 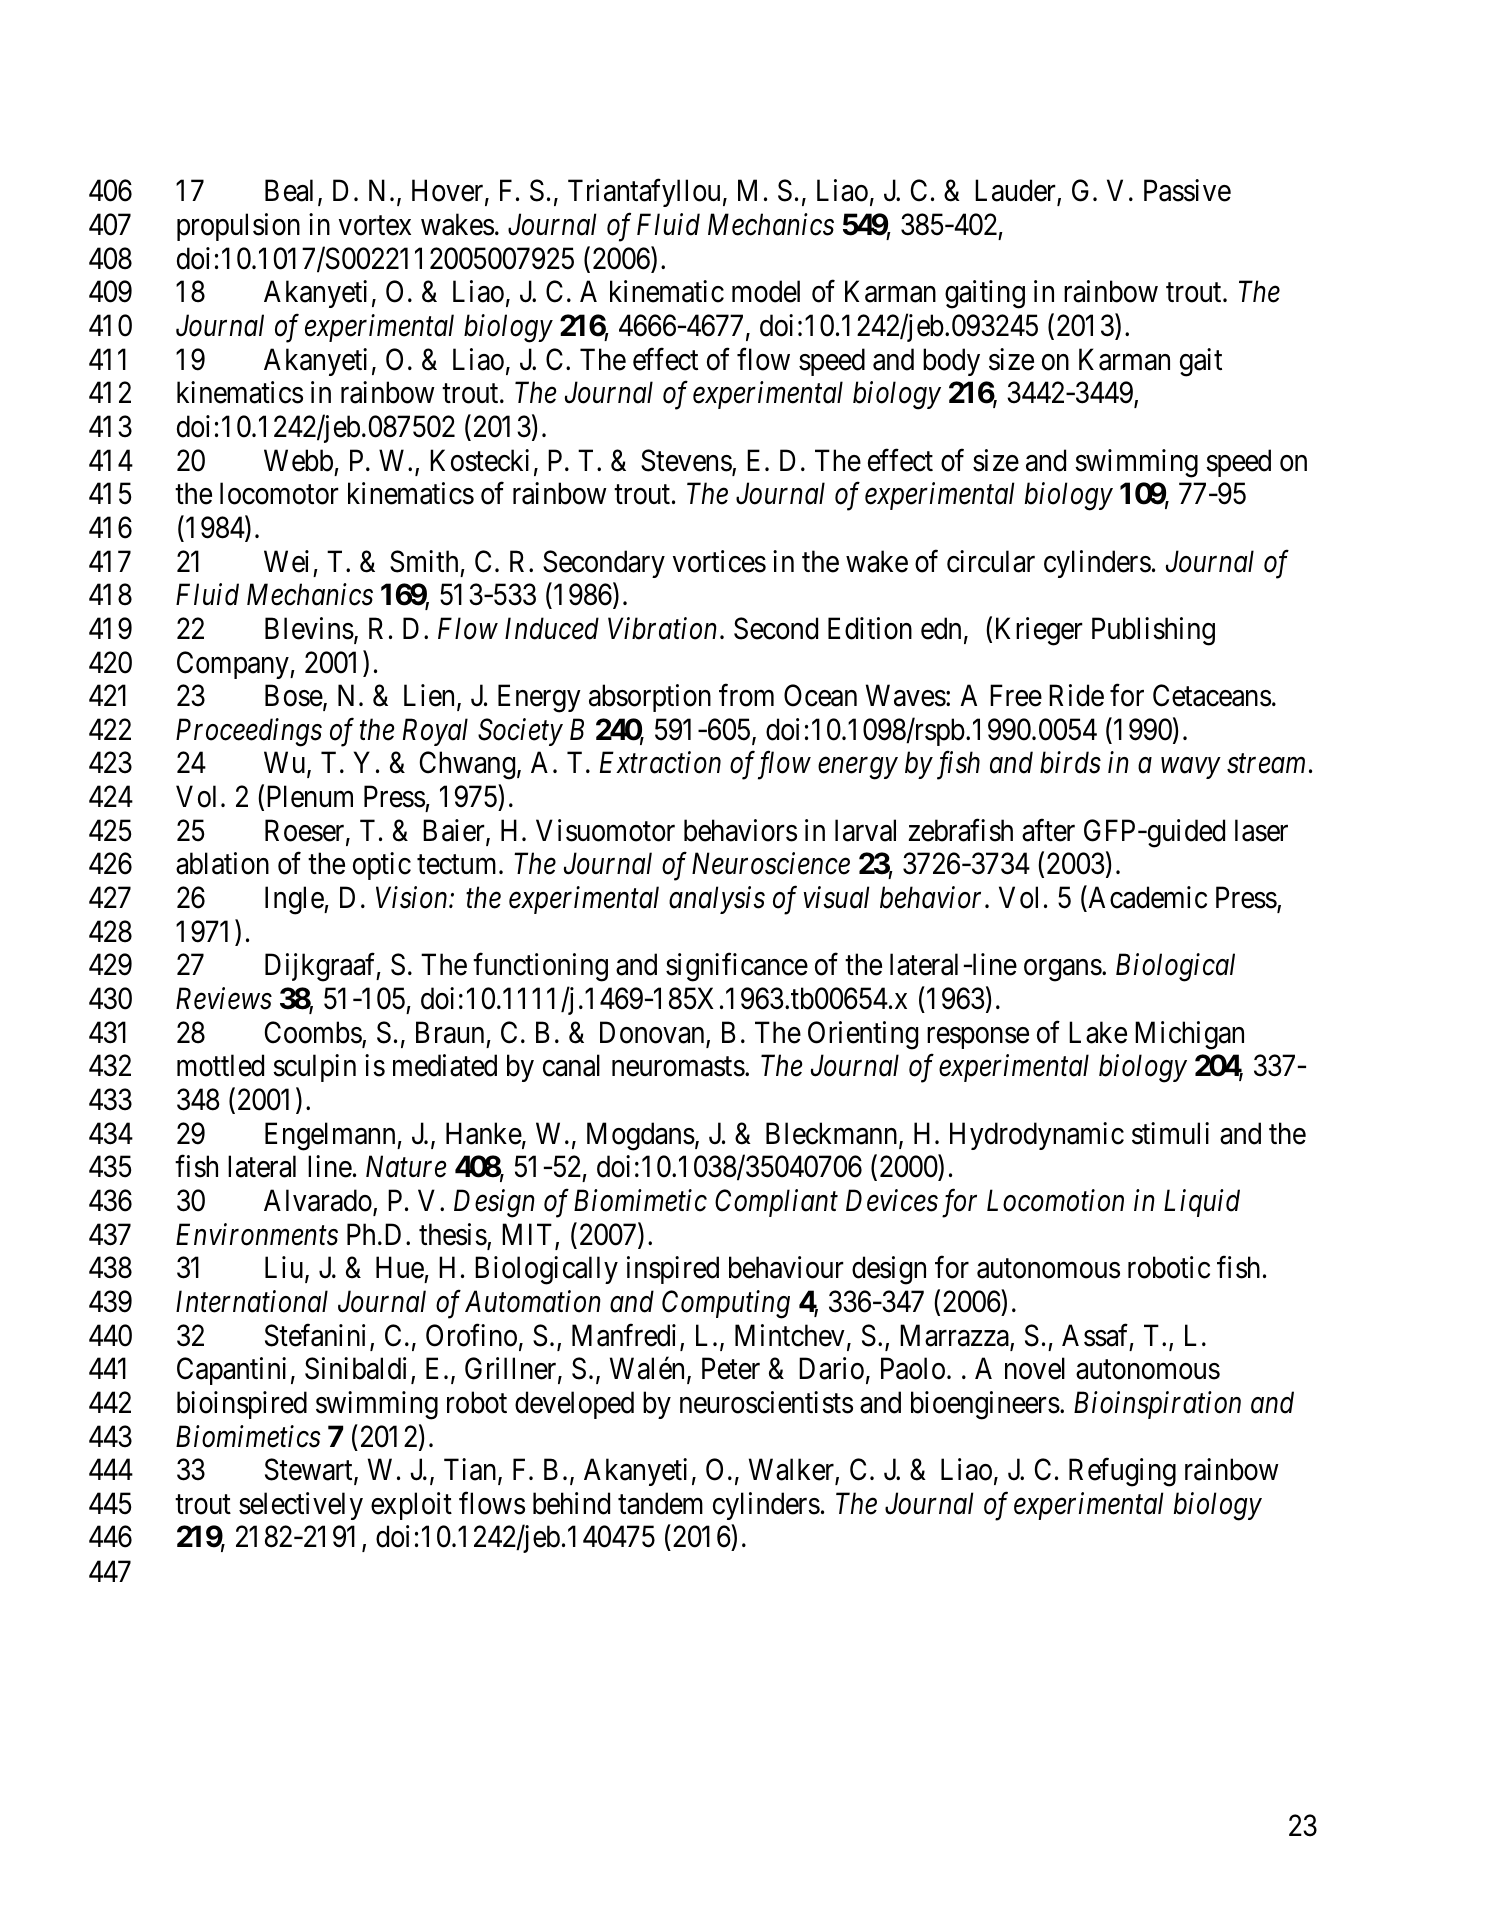 What do you see at coordinates (375, 226) in the screenshot?
I see `vortex` at bounding box center [375, 226].
